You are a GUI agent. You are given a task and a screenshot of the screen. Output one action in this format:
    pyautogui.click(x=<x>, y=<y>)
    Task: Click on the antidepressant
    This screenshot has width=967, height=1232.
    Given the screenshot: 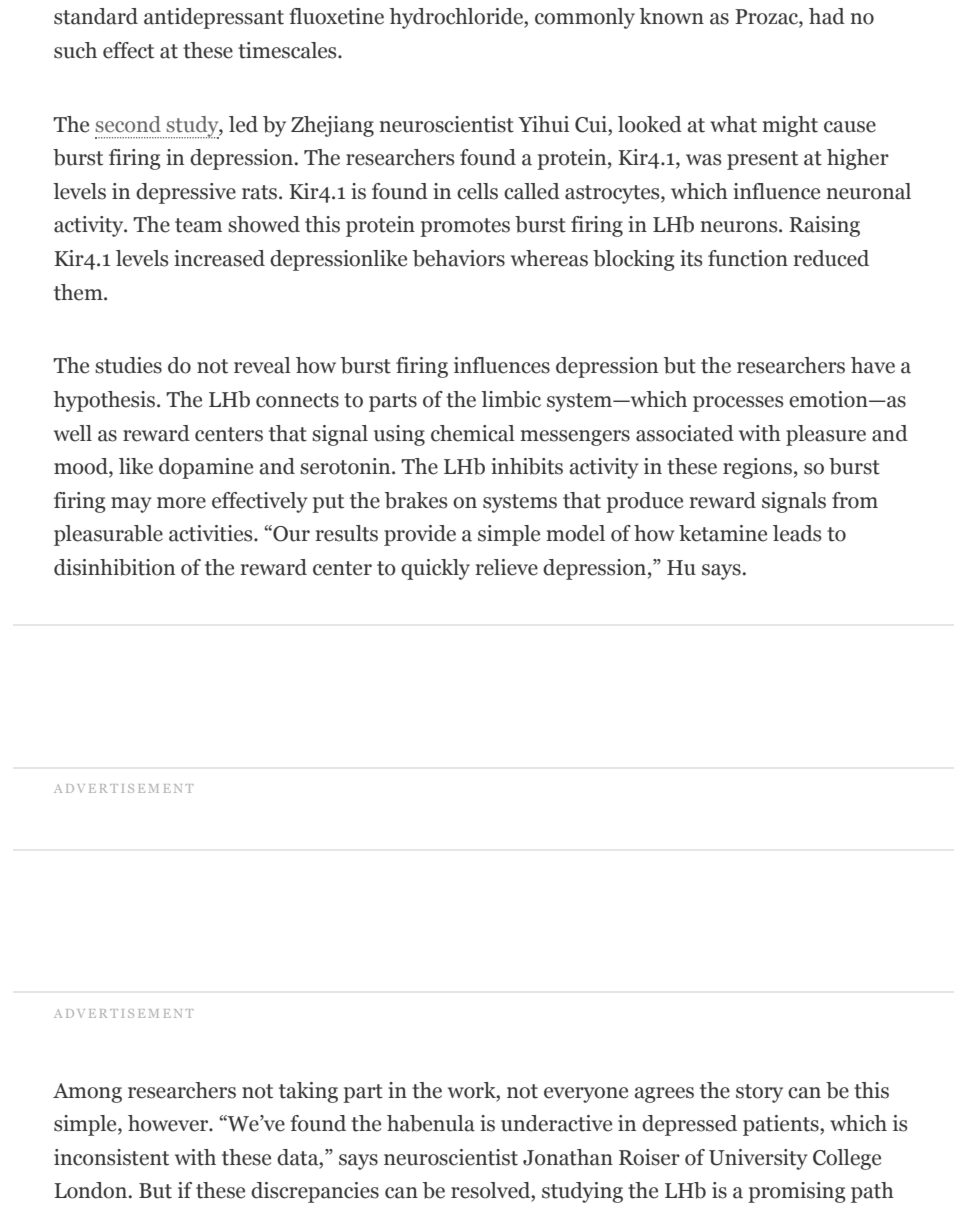 What is the action you would take?
    pyautogui.click(x=214, y=18)
